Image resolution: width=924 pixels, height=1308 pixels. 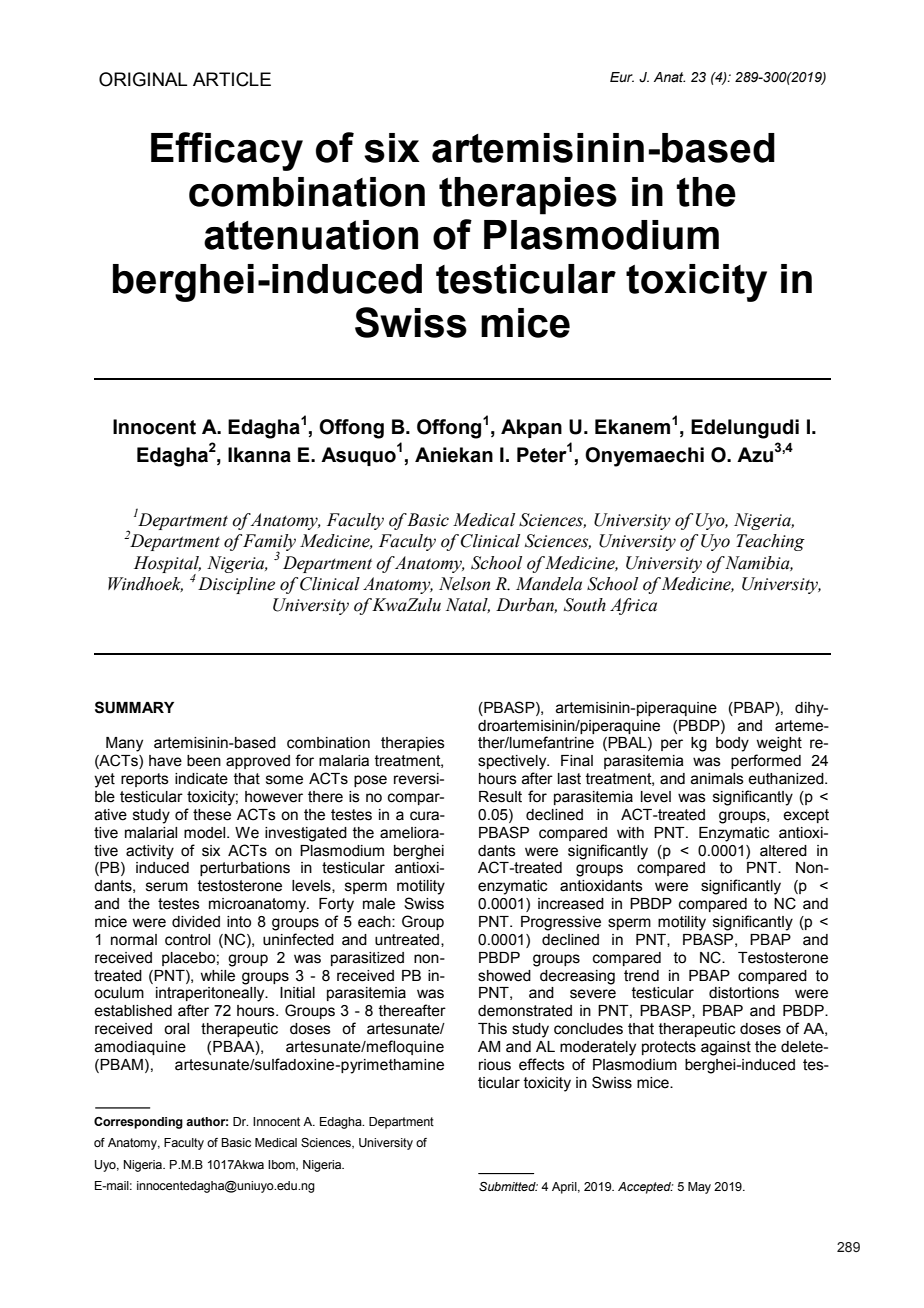 What do you see at coordinates (138, 1123) in the screenshot?
I see `Corresponding` at bounding box center [138, 1123].
